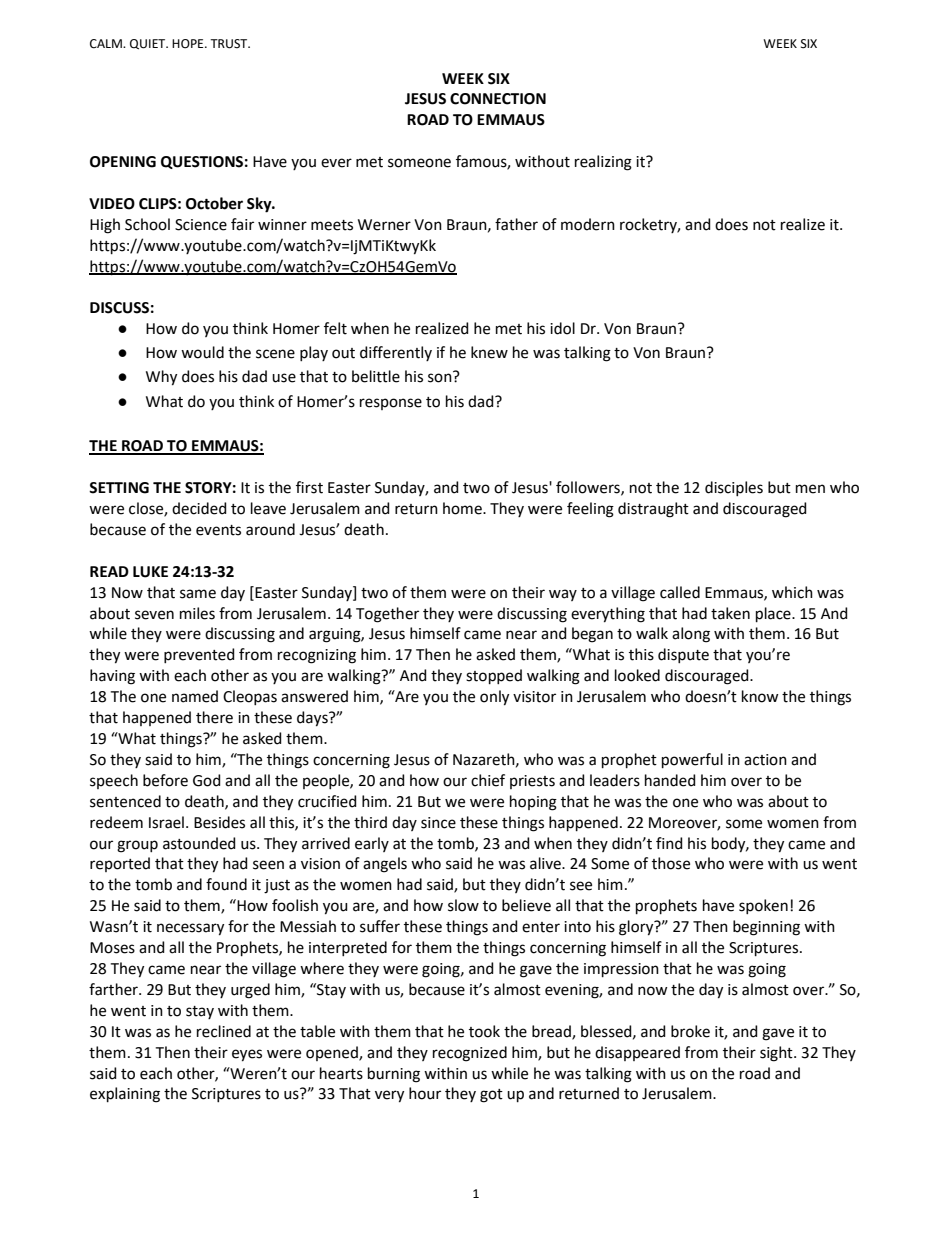  Describe the element at coordinates (588, 224) in the screenshot. I see `modern` at that location.
